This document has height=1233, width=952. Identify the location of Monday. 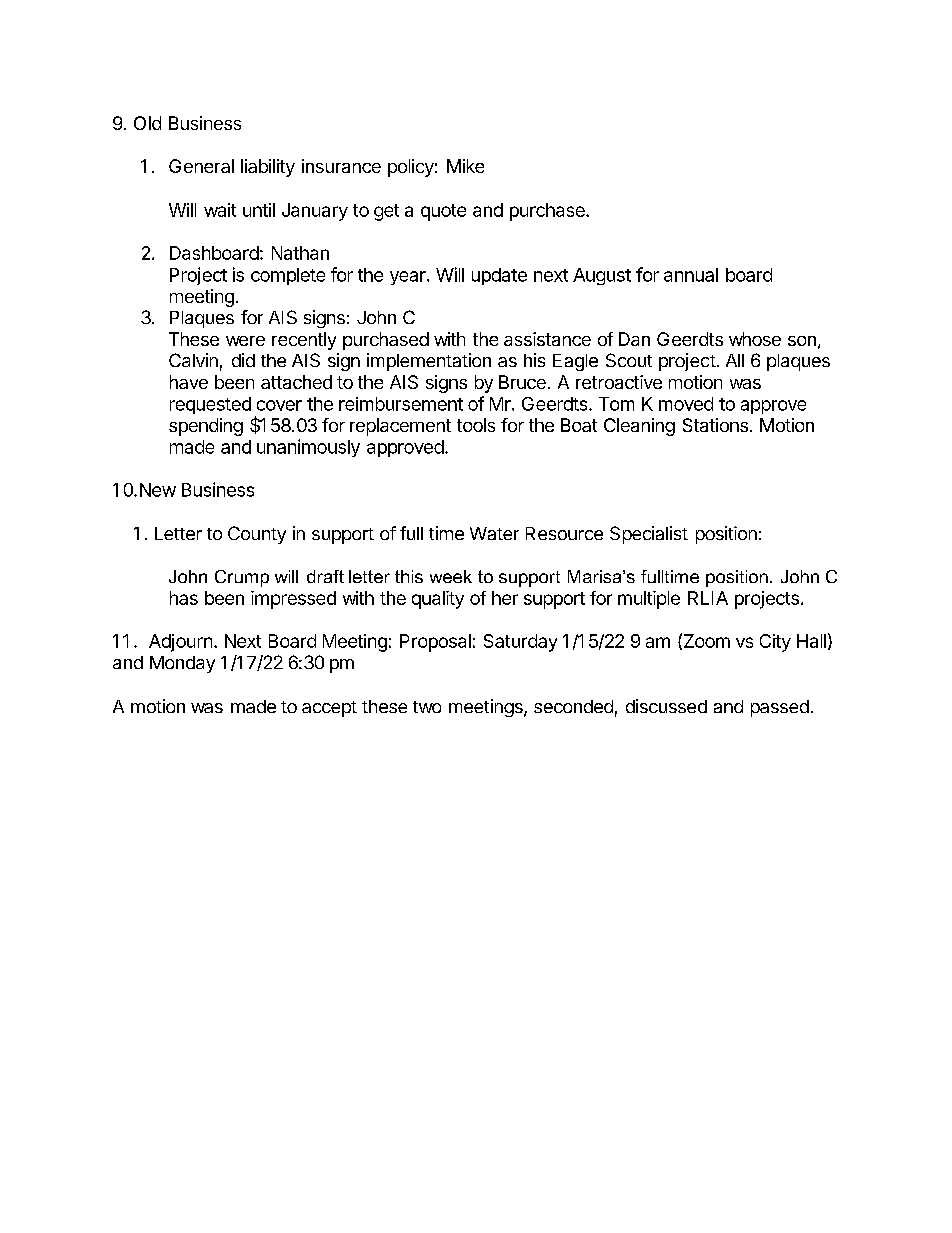
(182, 664).
